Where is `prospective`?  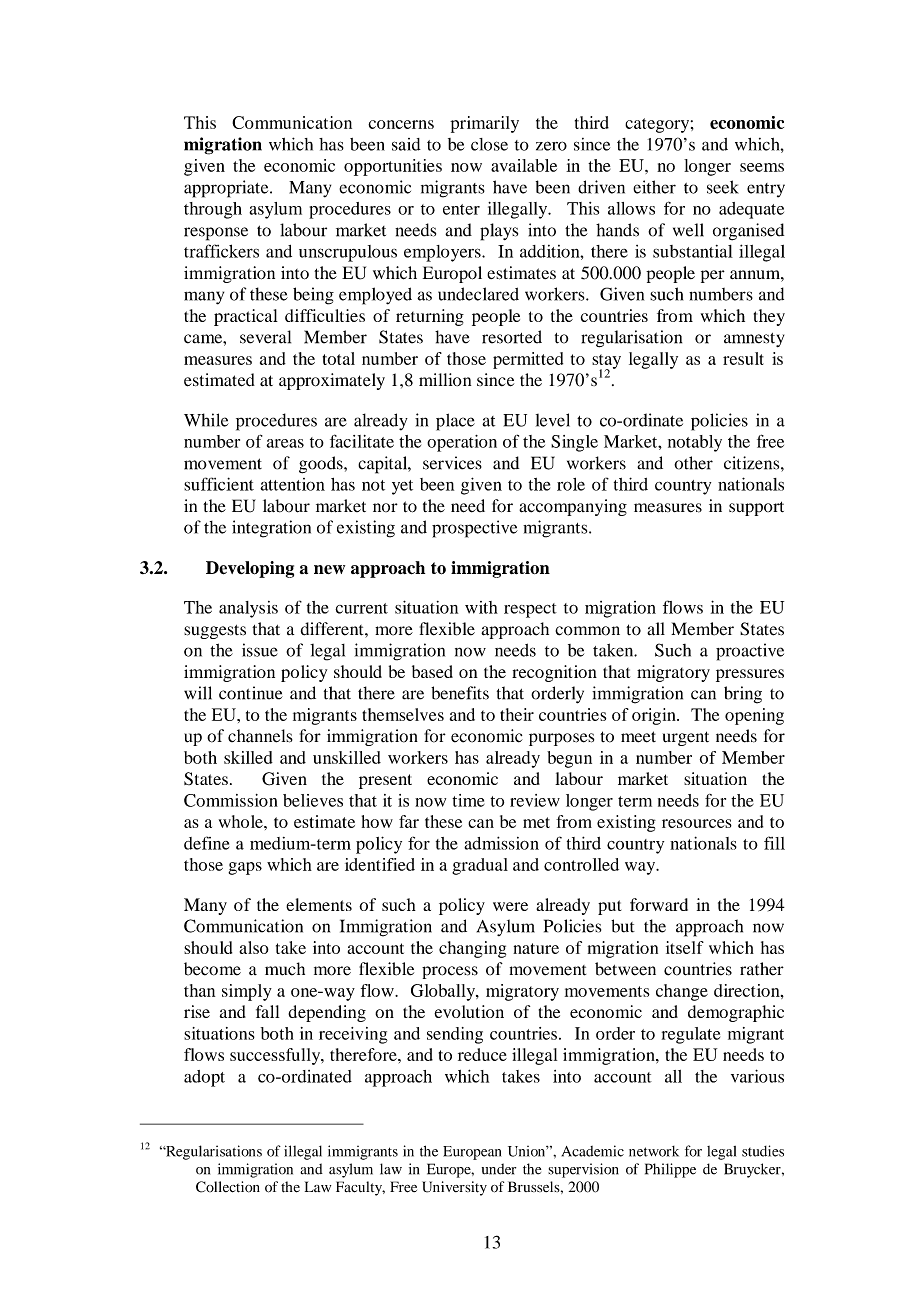
prospective is located at coordinates (475, 529).
